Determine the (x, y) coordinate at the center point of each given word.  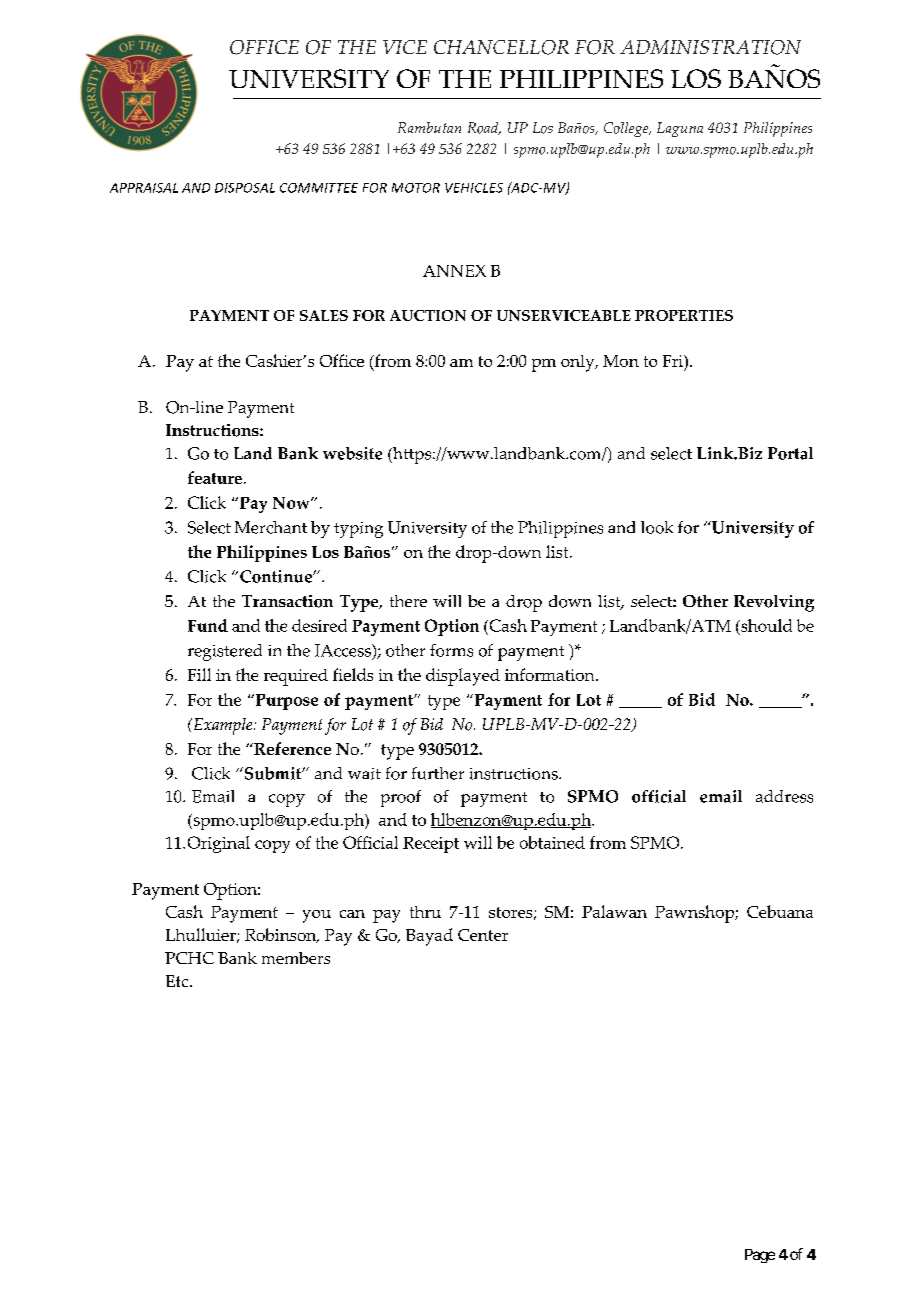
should (765, 625)
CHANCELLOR (501, 47)
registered (225, 652)
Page (760, 1256)
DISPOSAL (245, 188)
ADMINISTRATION (710, 47)
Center (483, 935)
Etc (178, 981)
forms (451, 650)
